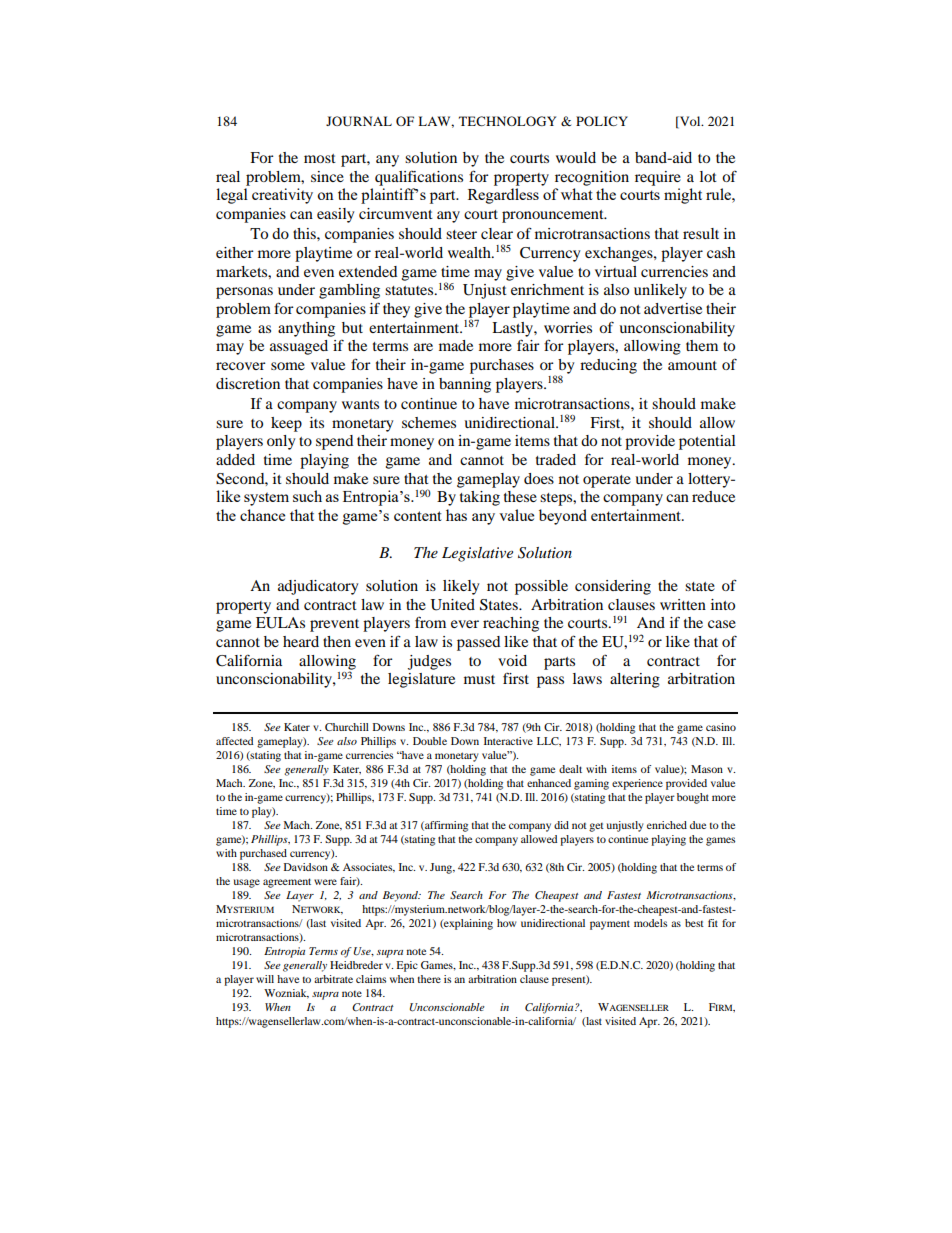 Image resolution: width=952 pixels, height=1233 pixels. What do you see at coordinates (262, 515) in the screenshot?
I see `chance` at bounding box center [262, 515].
